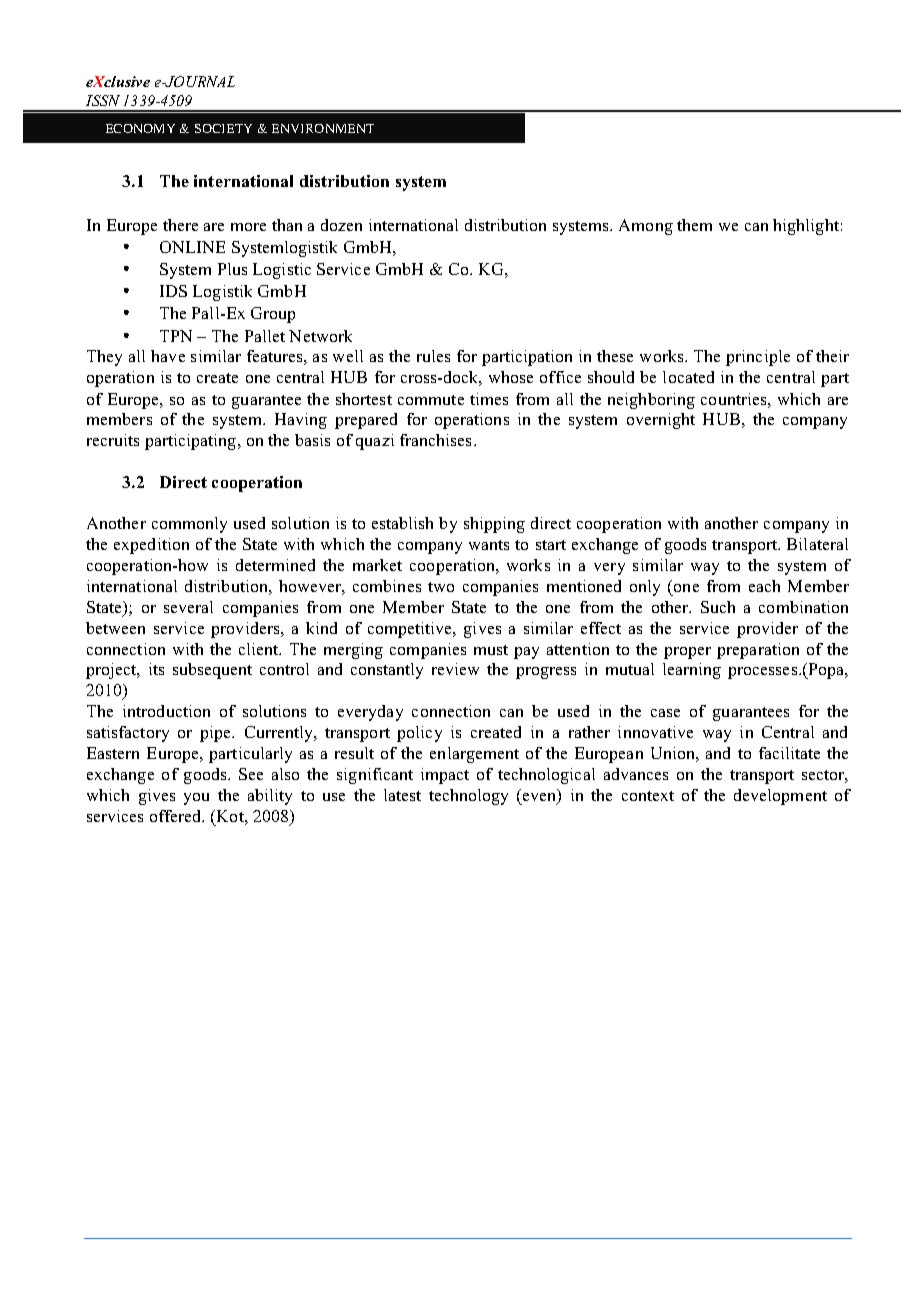 The height and width of the screenshot is (1308, 924). What do you see at coordinates (694, 225) in the screenshot?
I see `them` at bounding box center [694, 225].
